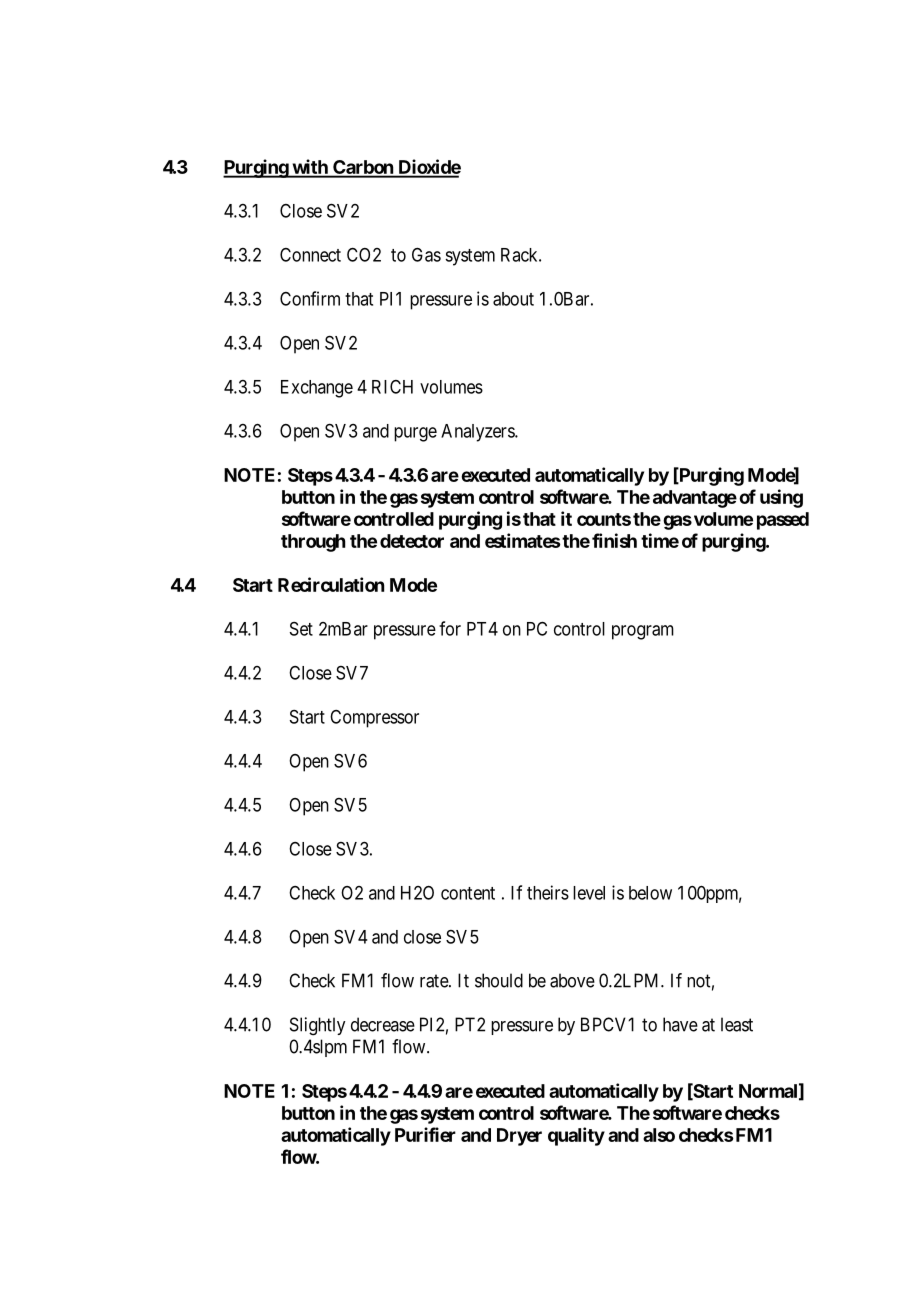 This document has height=1308, width=924. I want to click on also, so click(659, 1135).
